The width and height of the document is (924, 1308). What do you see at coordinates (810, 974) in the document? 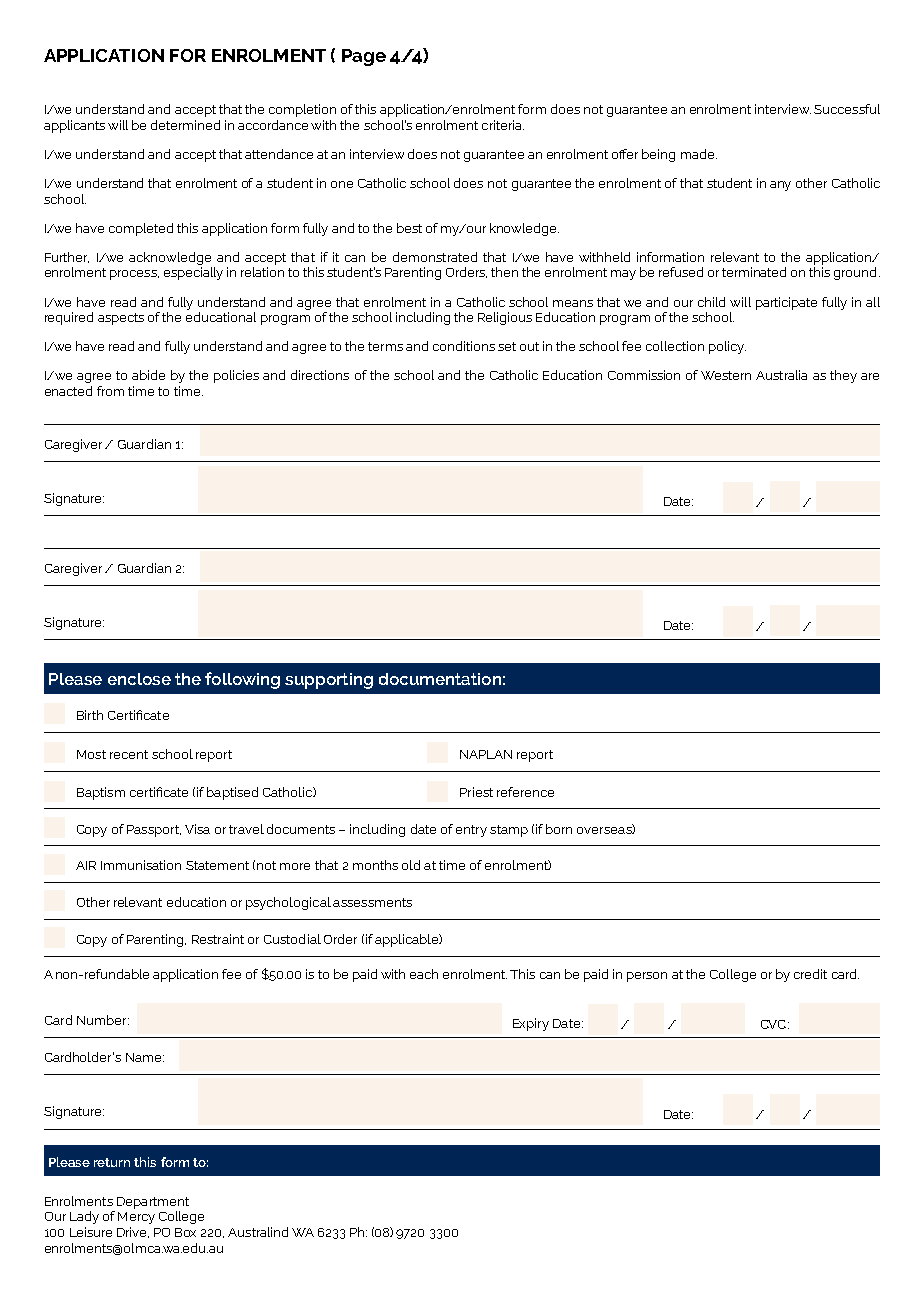
I see `credit` at bounding box center [810, 974].
